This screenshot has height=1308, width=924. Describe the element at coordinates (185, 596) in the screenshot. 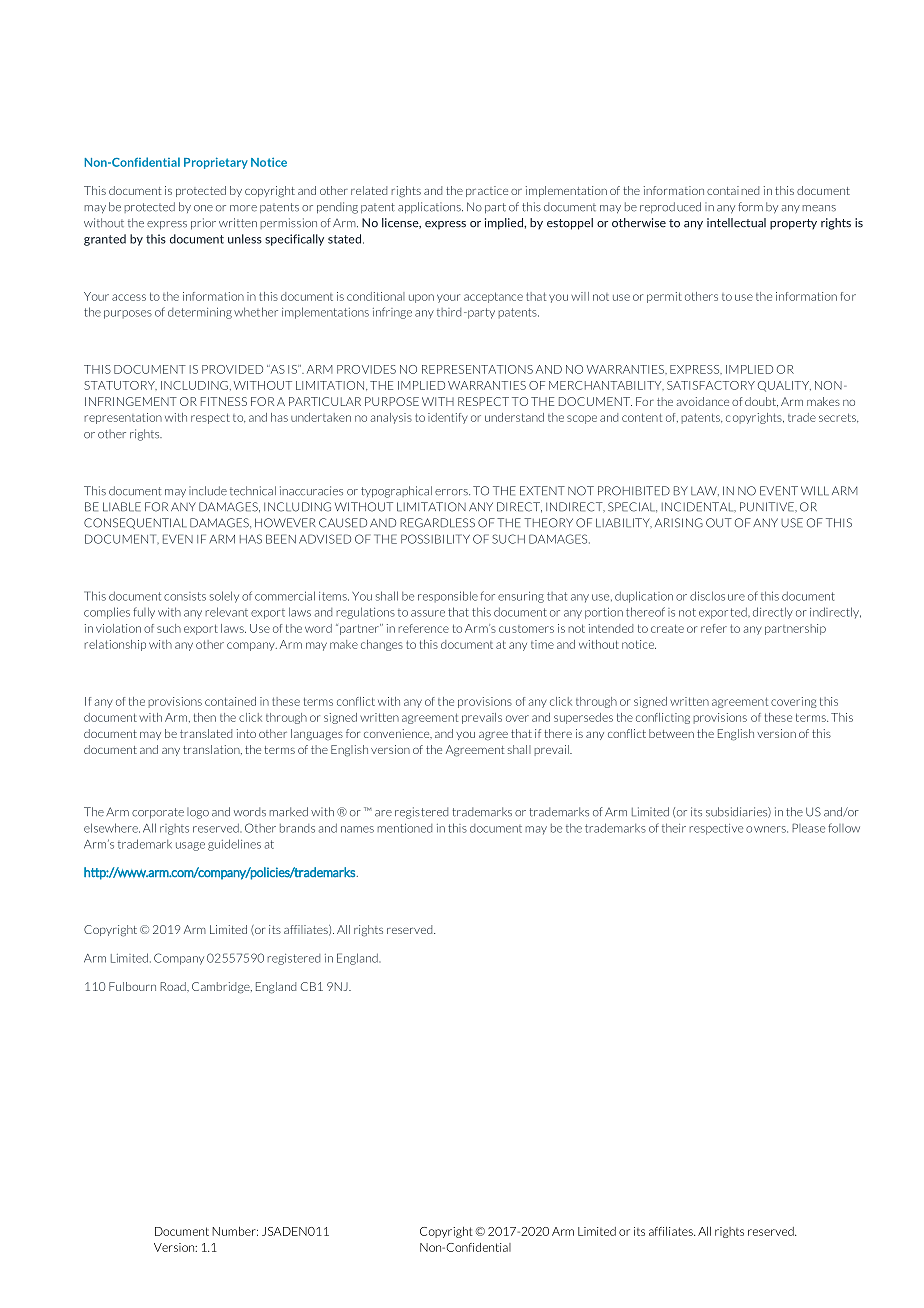

I see `consists` at that location.
